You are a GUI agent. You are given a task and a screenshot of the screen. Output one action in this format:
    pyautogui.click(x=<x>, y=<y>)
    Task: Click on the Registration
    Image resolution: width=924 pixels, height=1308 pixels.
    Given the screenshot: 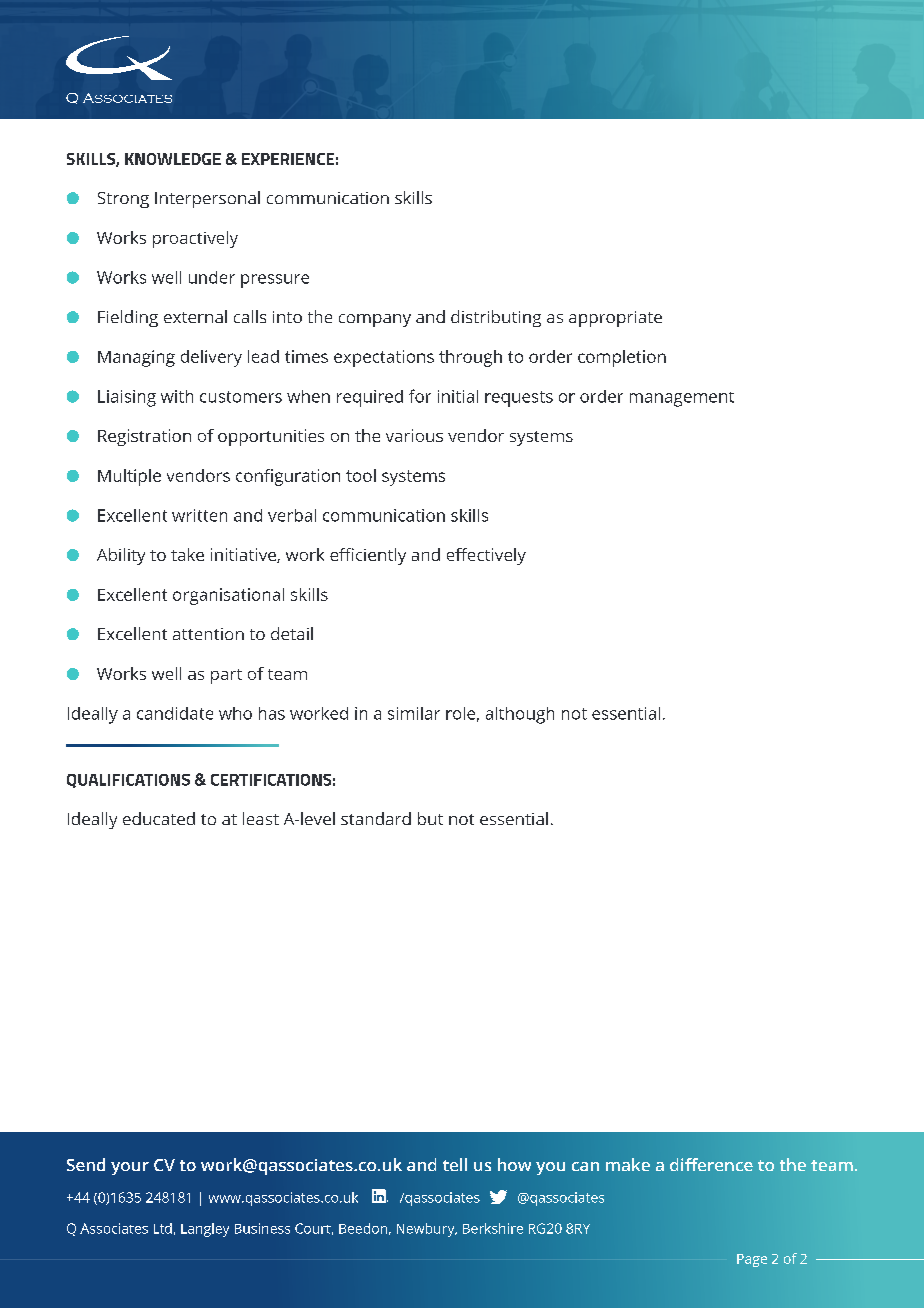 What is the action you would take?
    pyautogui.click(x=144, y=437)
